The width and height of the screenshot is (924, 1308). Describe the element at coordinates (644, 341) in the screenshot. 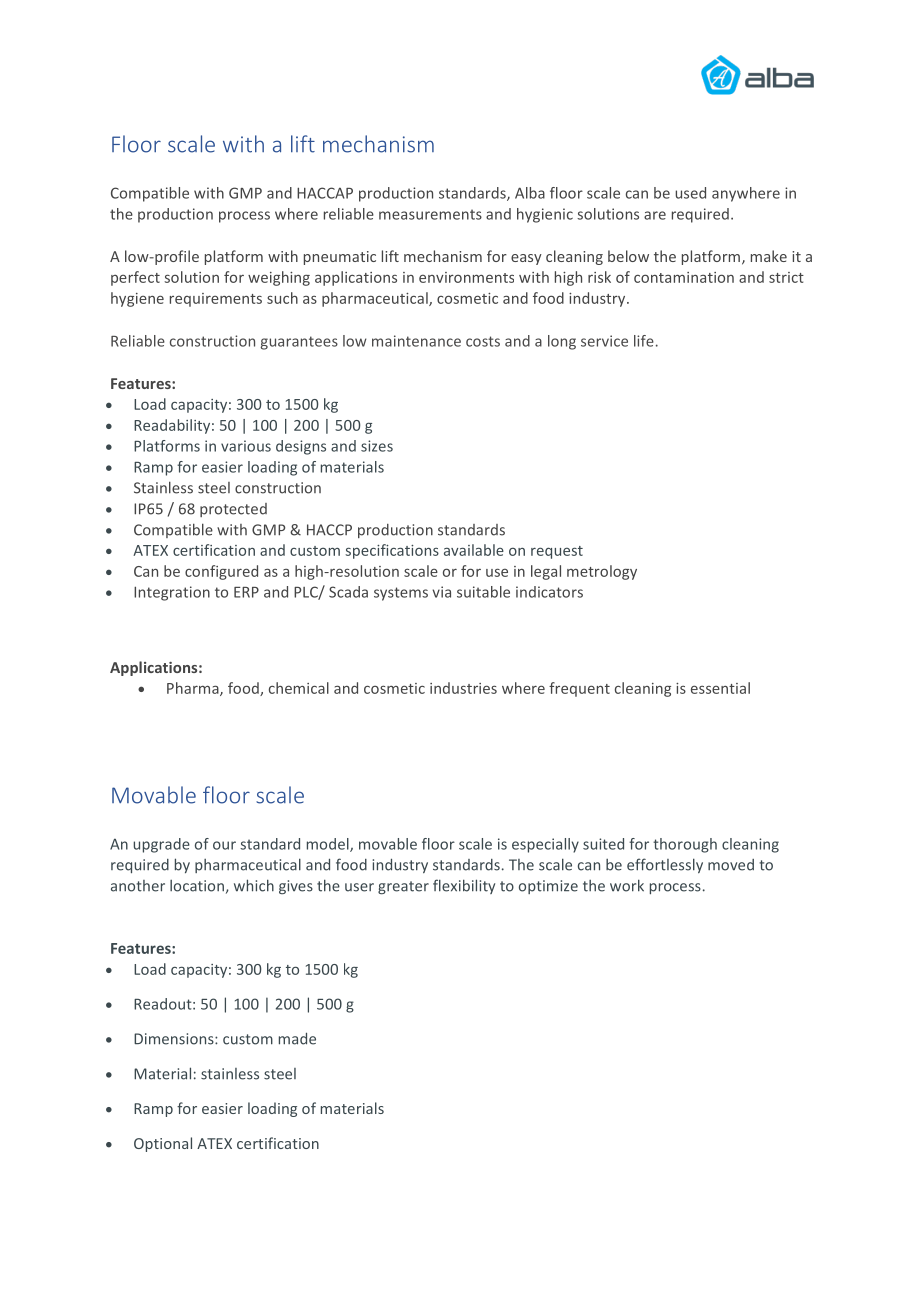

I see `life` at that location.
